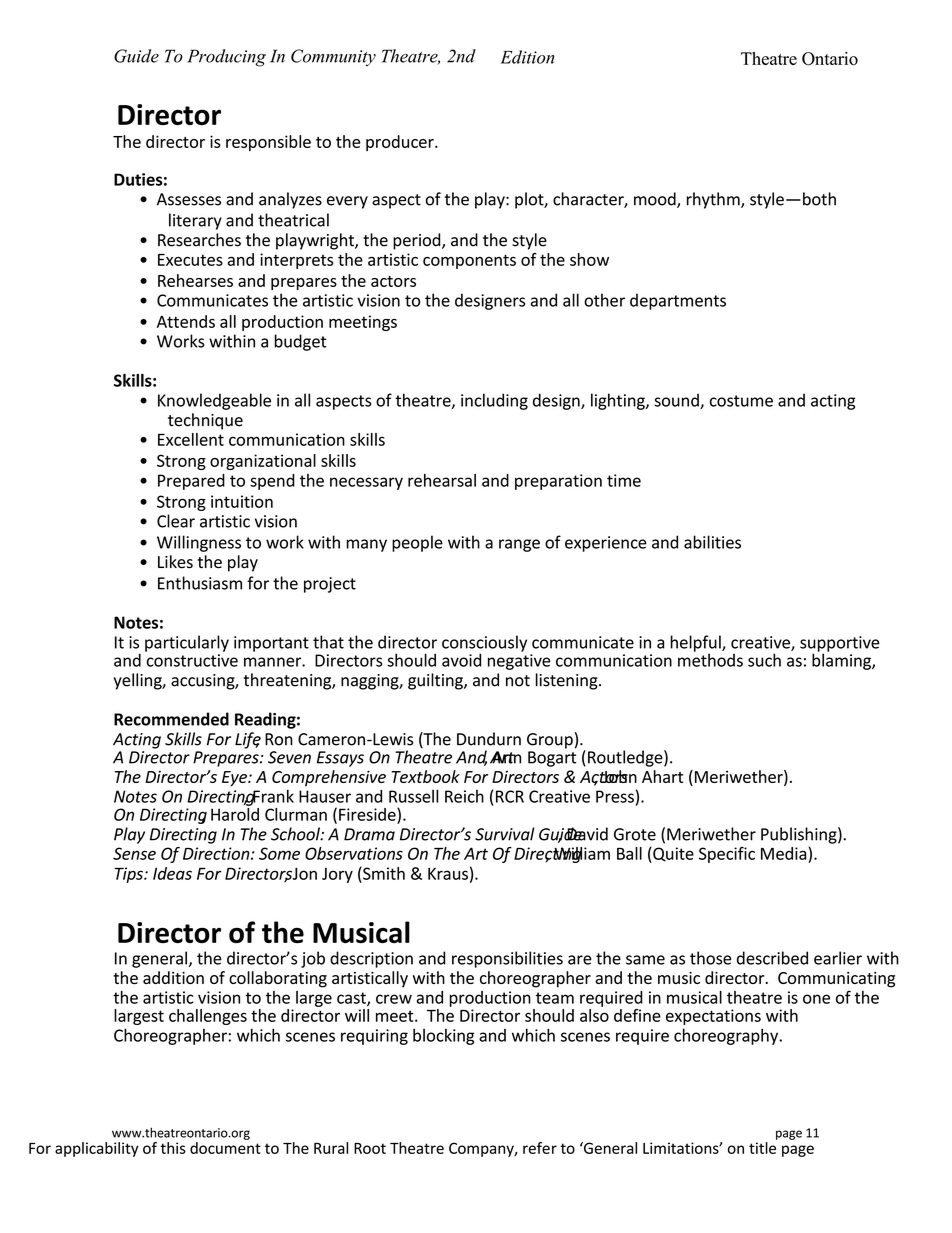 This image has width=952, height=1233. What do you see at coordinates (484, 644) in the image?
I see `consciously` at bounding box center [484, 644].
